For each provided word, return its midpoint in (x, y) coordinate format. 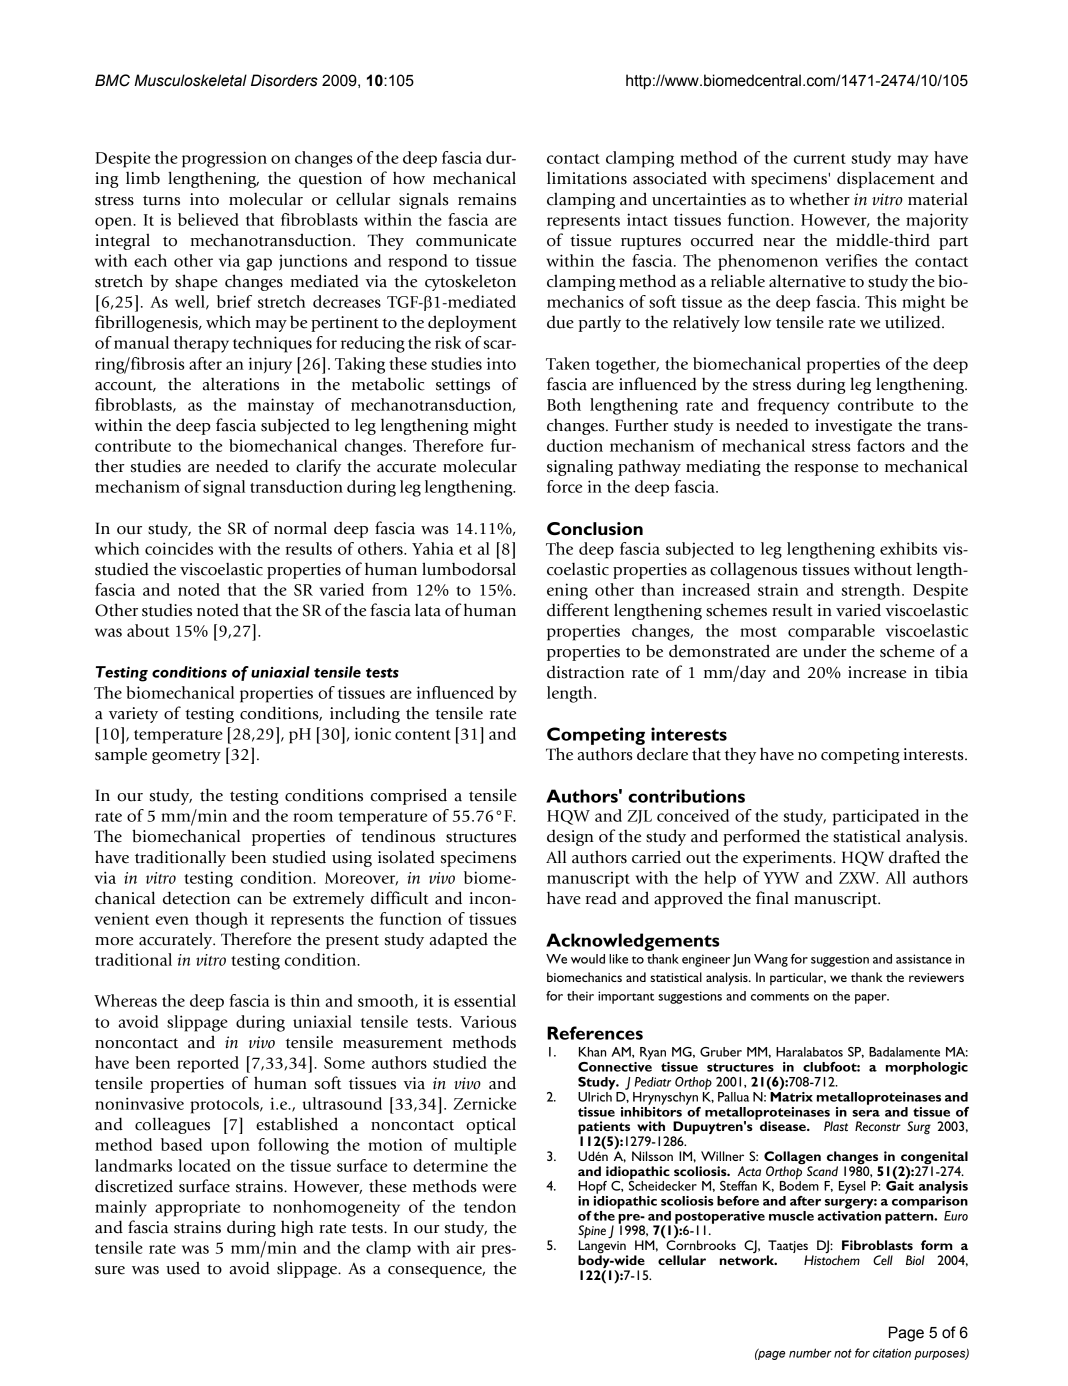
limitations (587, 178)
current (820, 159)
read (601, 898)
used (183, 1268)
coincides (179, 548)
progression (224, 159)
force (564, 486)
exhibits (908, 548)
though (221, 920)
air (466, 1247)
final (772, 898)
